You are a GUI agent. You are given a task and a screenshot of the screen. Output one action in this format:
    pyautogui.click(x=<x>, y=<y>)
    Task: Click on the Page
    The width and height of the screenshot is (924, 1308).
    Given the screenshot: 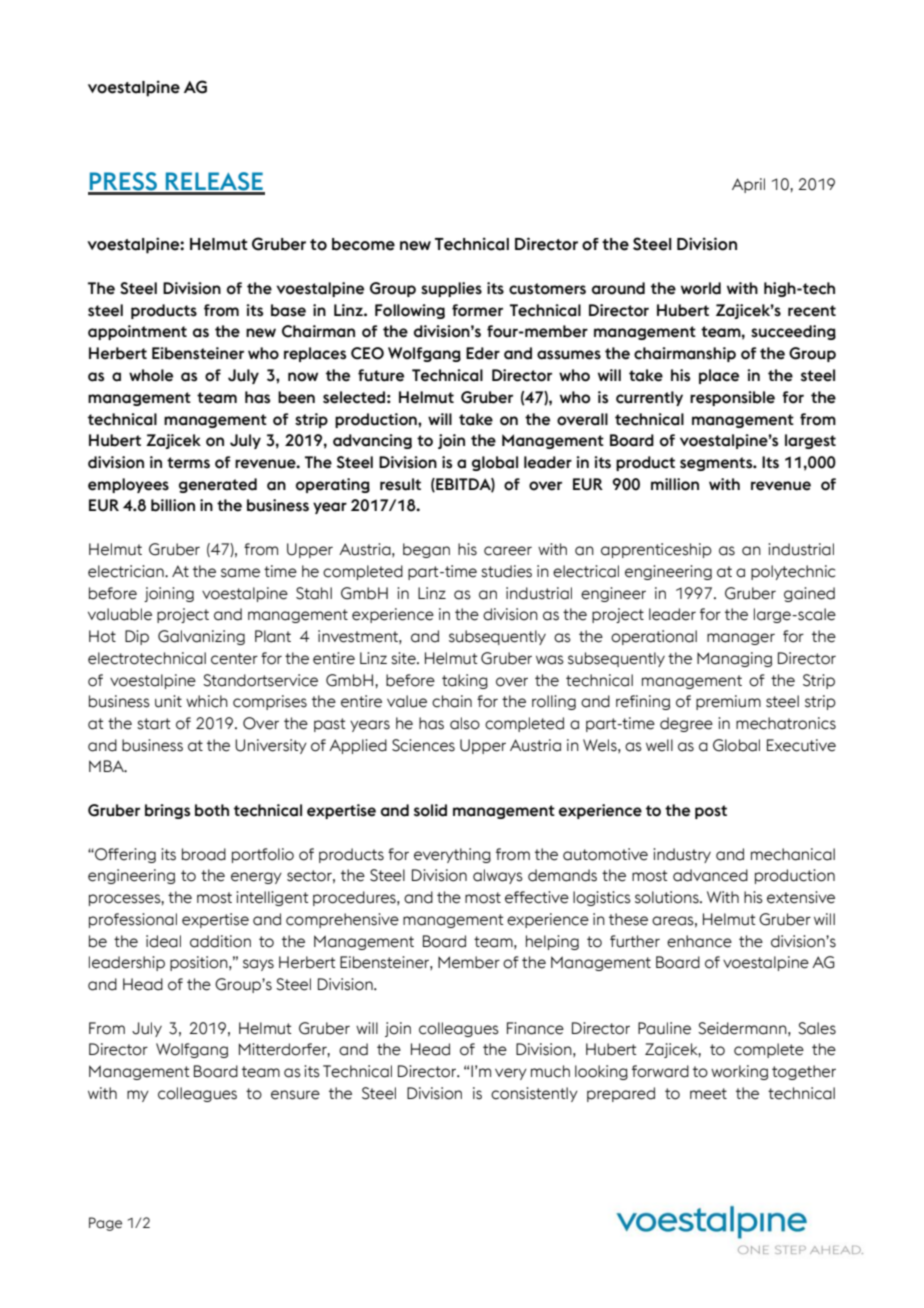 What is the action you would take?
    pyautogui.click(x=105, y=1224)
